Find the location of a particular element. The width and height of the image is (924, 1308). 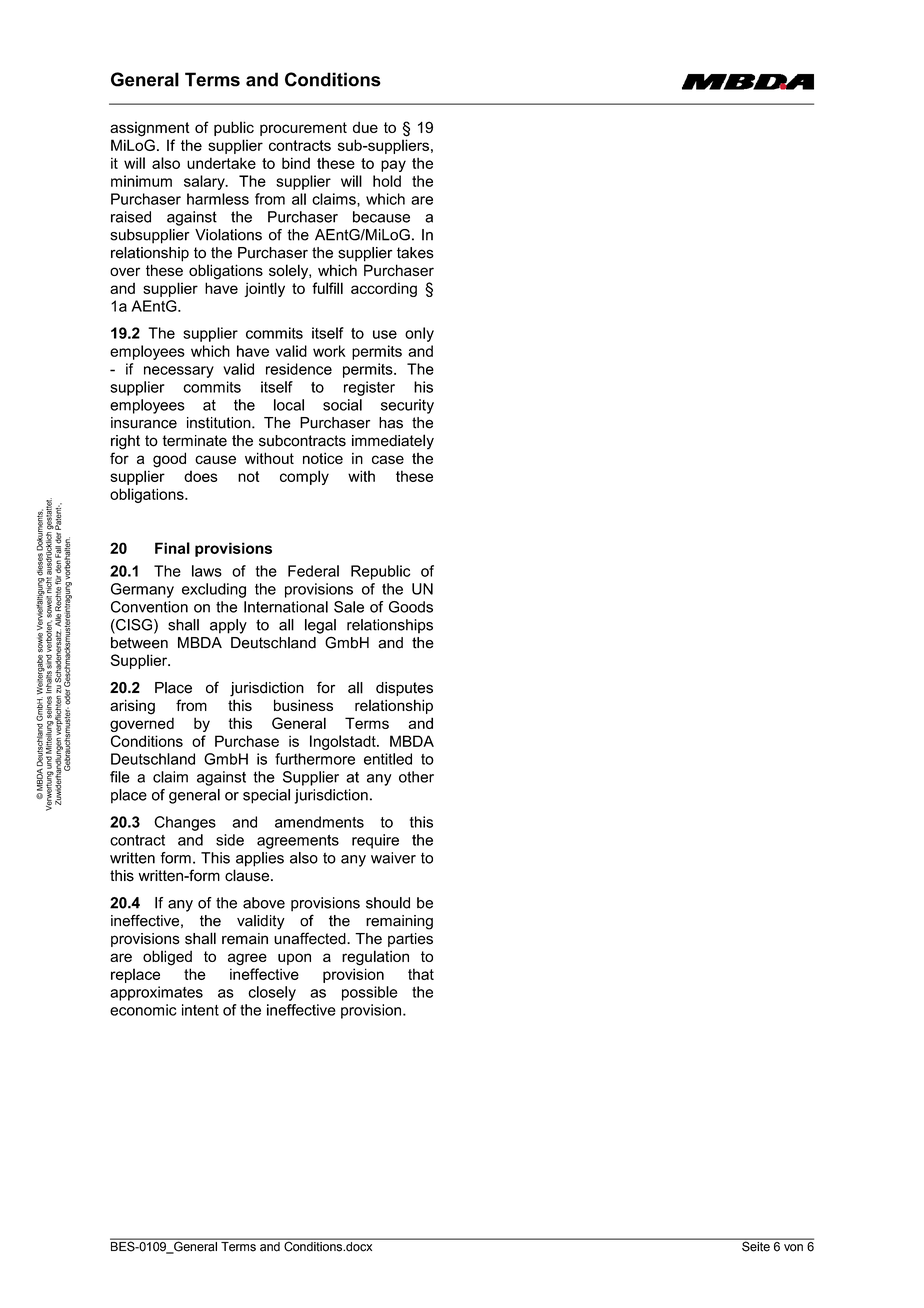

other is located at coordinates (416, 777).
